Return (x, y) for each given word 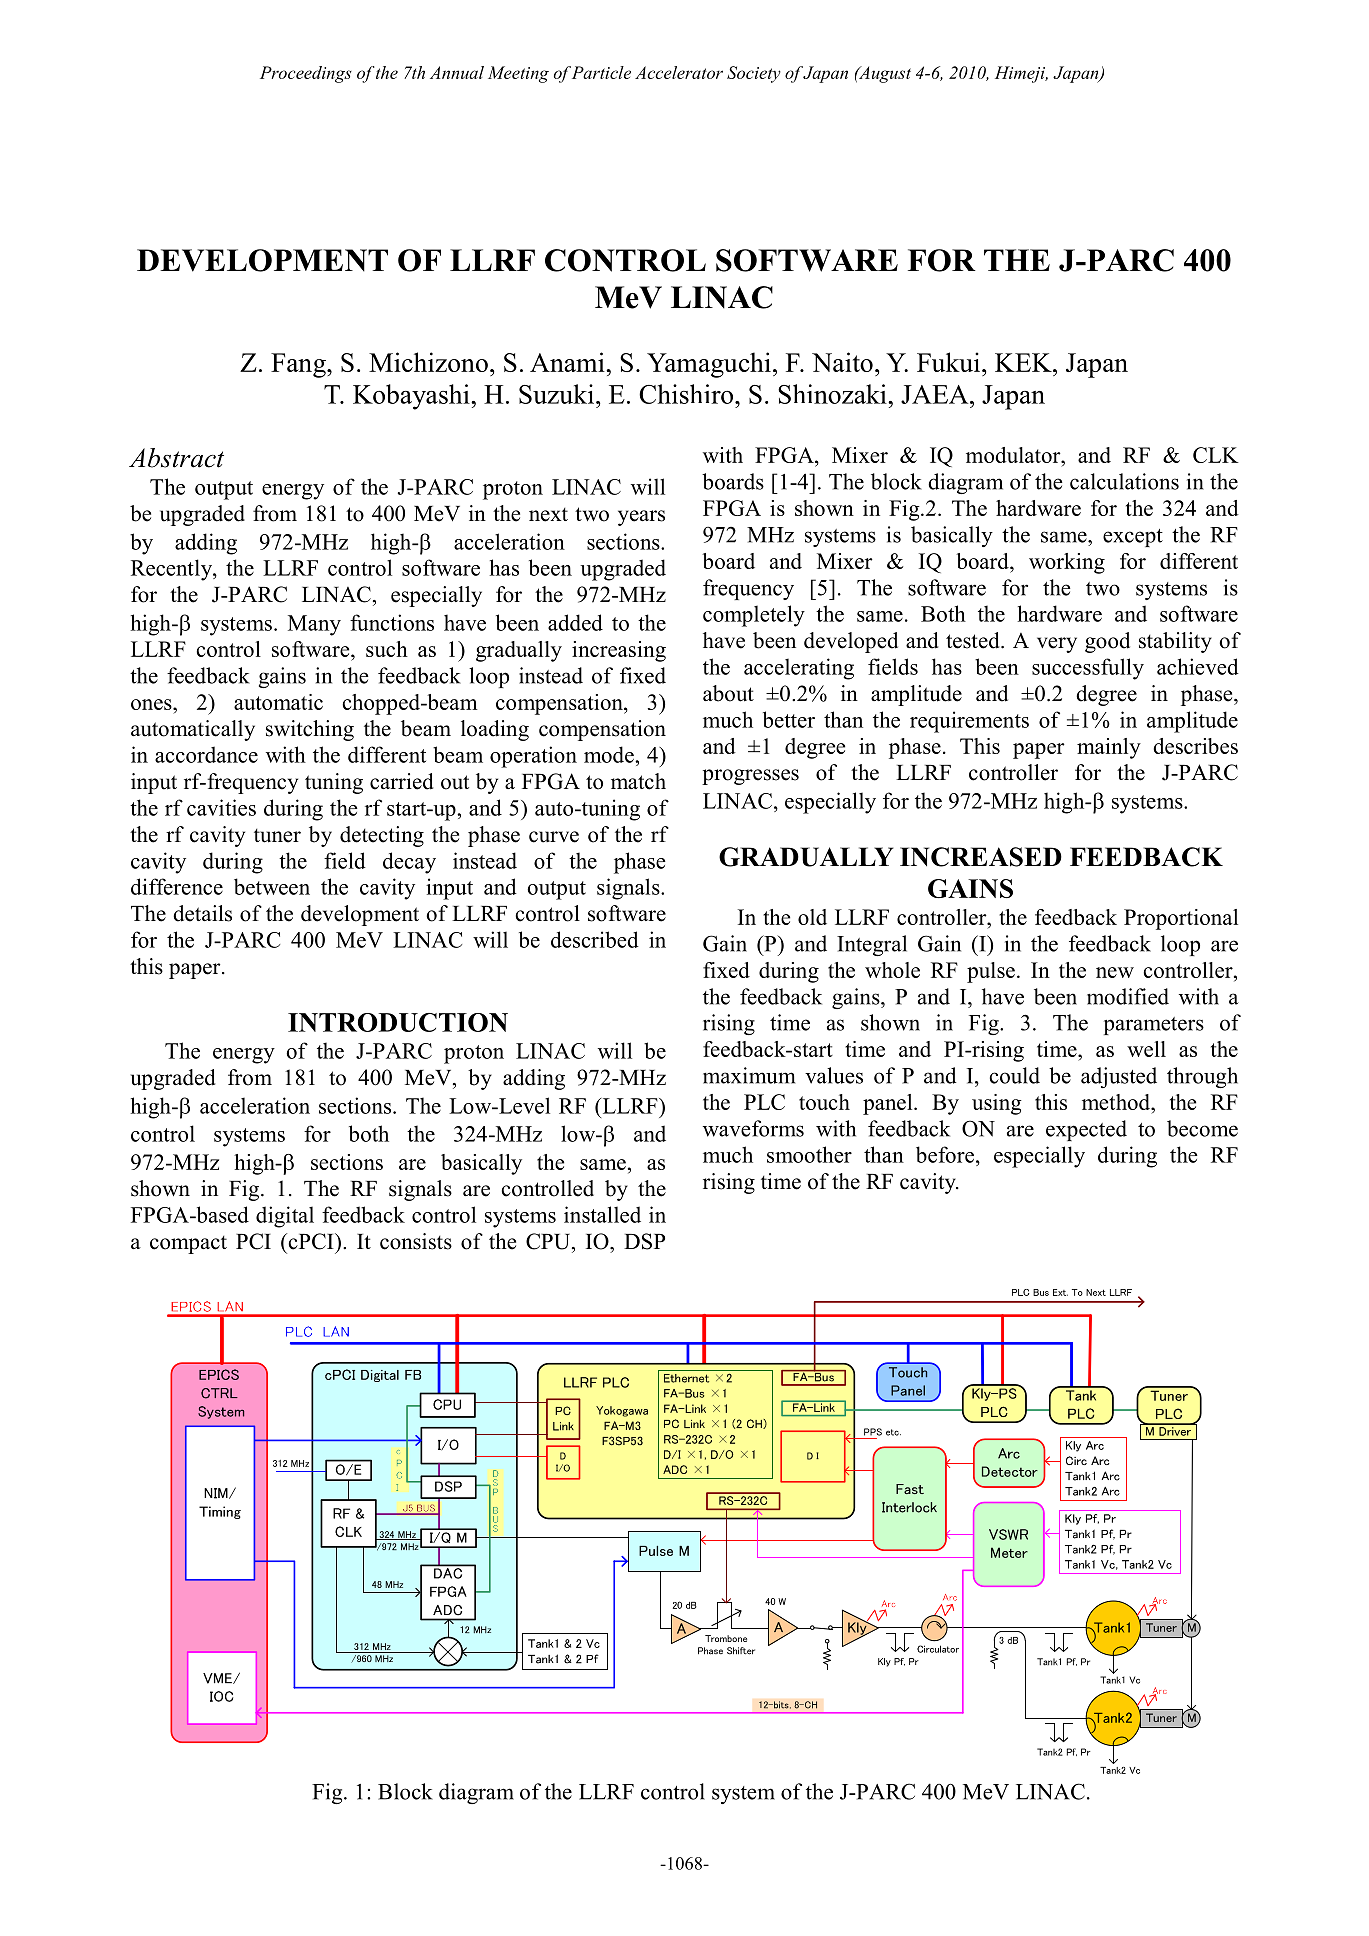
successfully (1088, 669)
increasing (619, 651)
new (1115, 972)
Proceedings (306, 74)
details (202, 913)
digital (285, 1217)
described (595, 939)
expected (1086, 1130)
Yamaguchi (709, 365)
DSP (644, 1241)
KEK (1024, 362)
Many (314, 625)
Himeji (1021, 74)
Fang (299, 365)
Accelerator (679, 72)
